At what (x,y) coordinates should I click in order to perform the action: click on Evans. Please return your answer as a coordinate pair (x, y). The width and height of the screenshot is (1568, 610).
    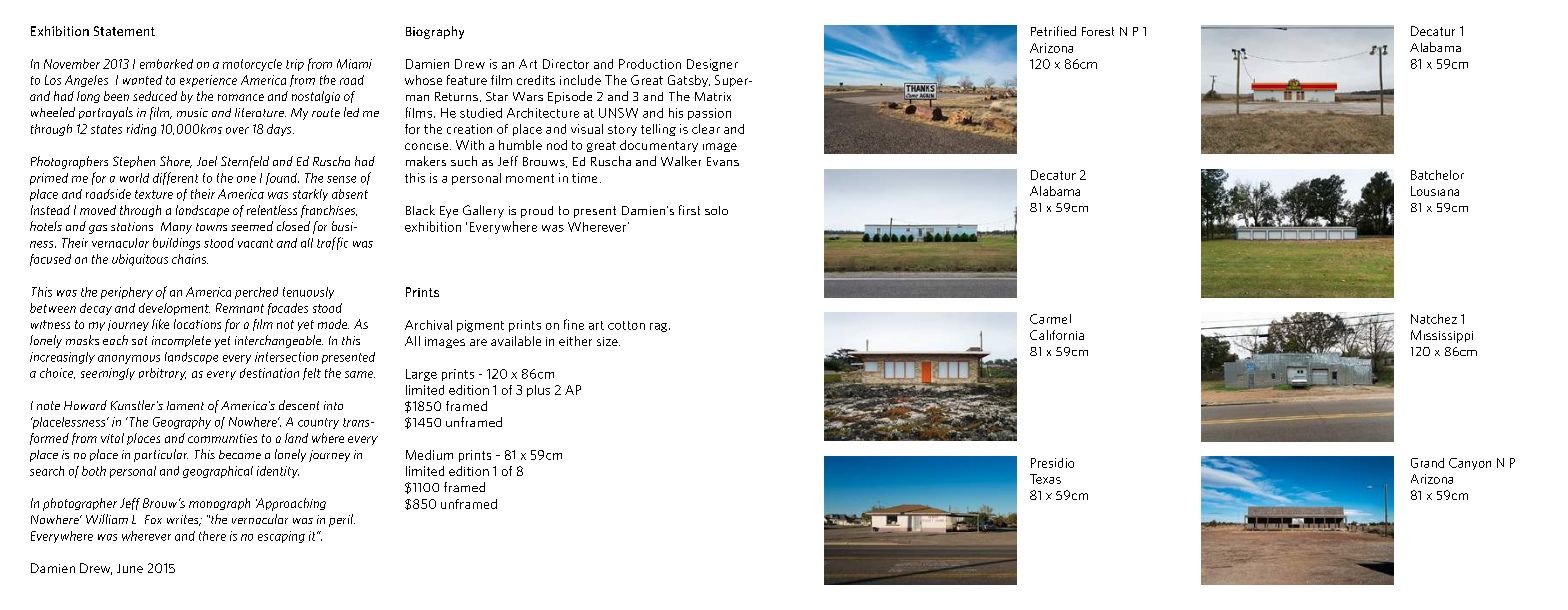
    Looking at the image, I should click on (723, 161).
